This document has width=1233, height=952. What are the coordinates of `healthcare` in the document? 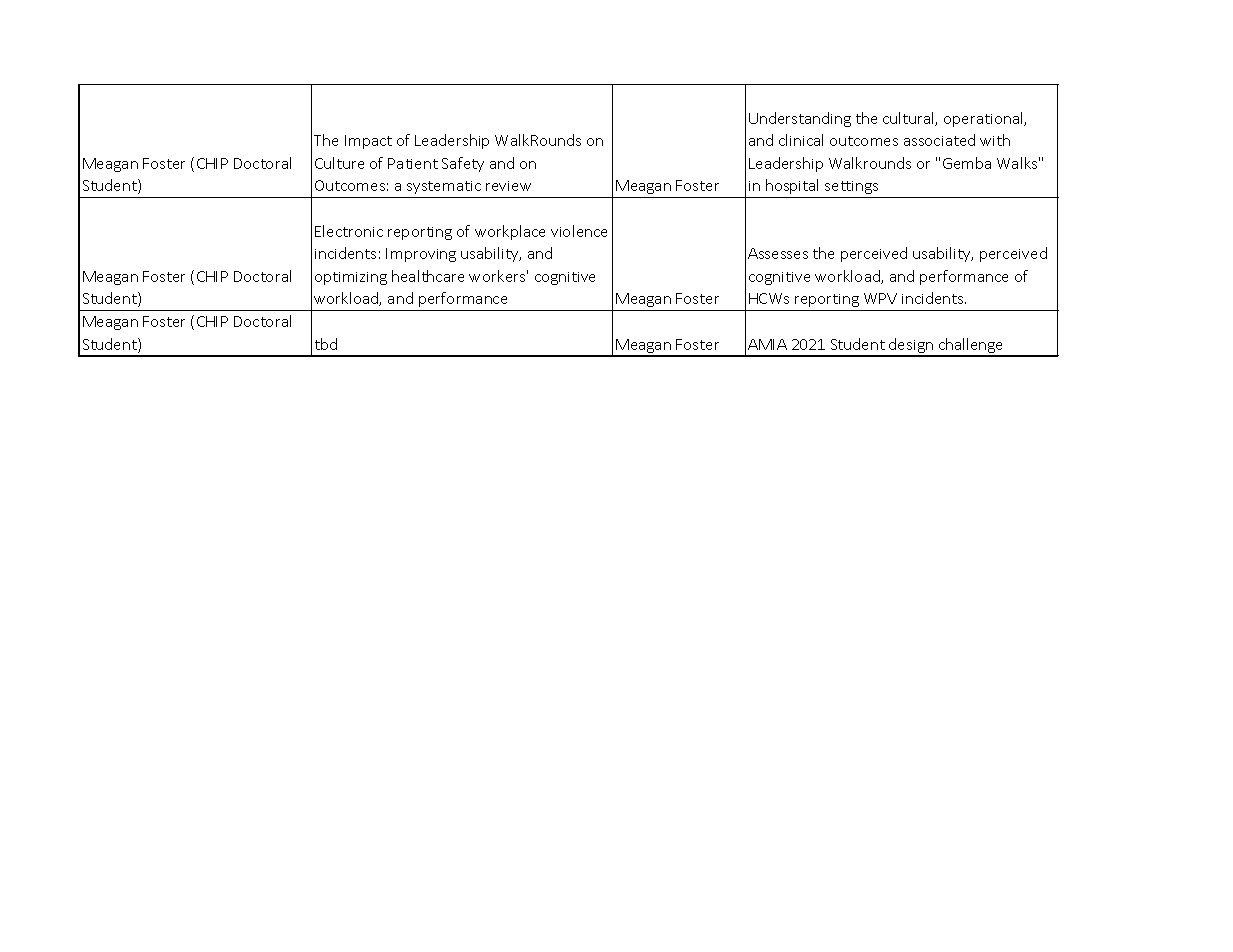 It's located at (428, 276).
